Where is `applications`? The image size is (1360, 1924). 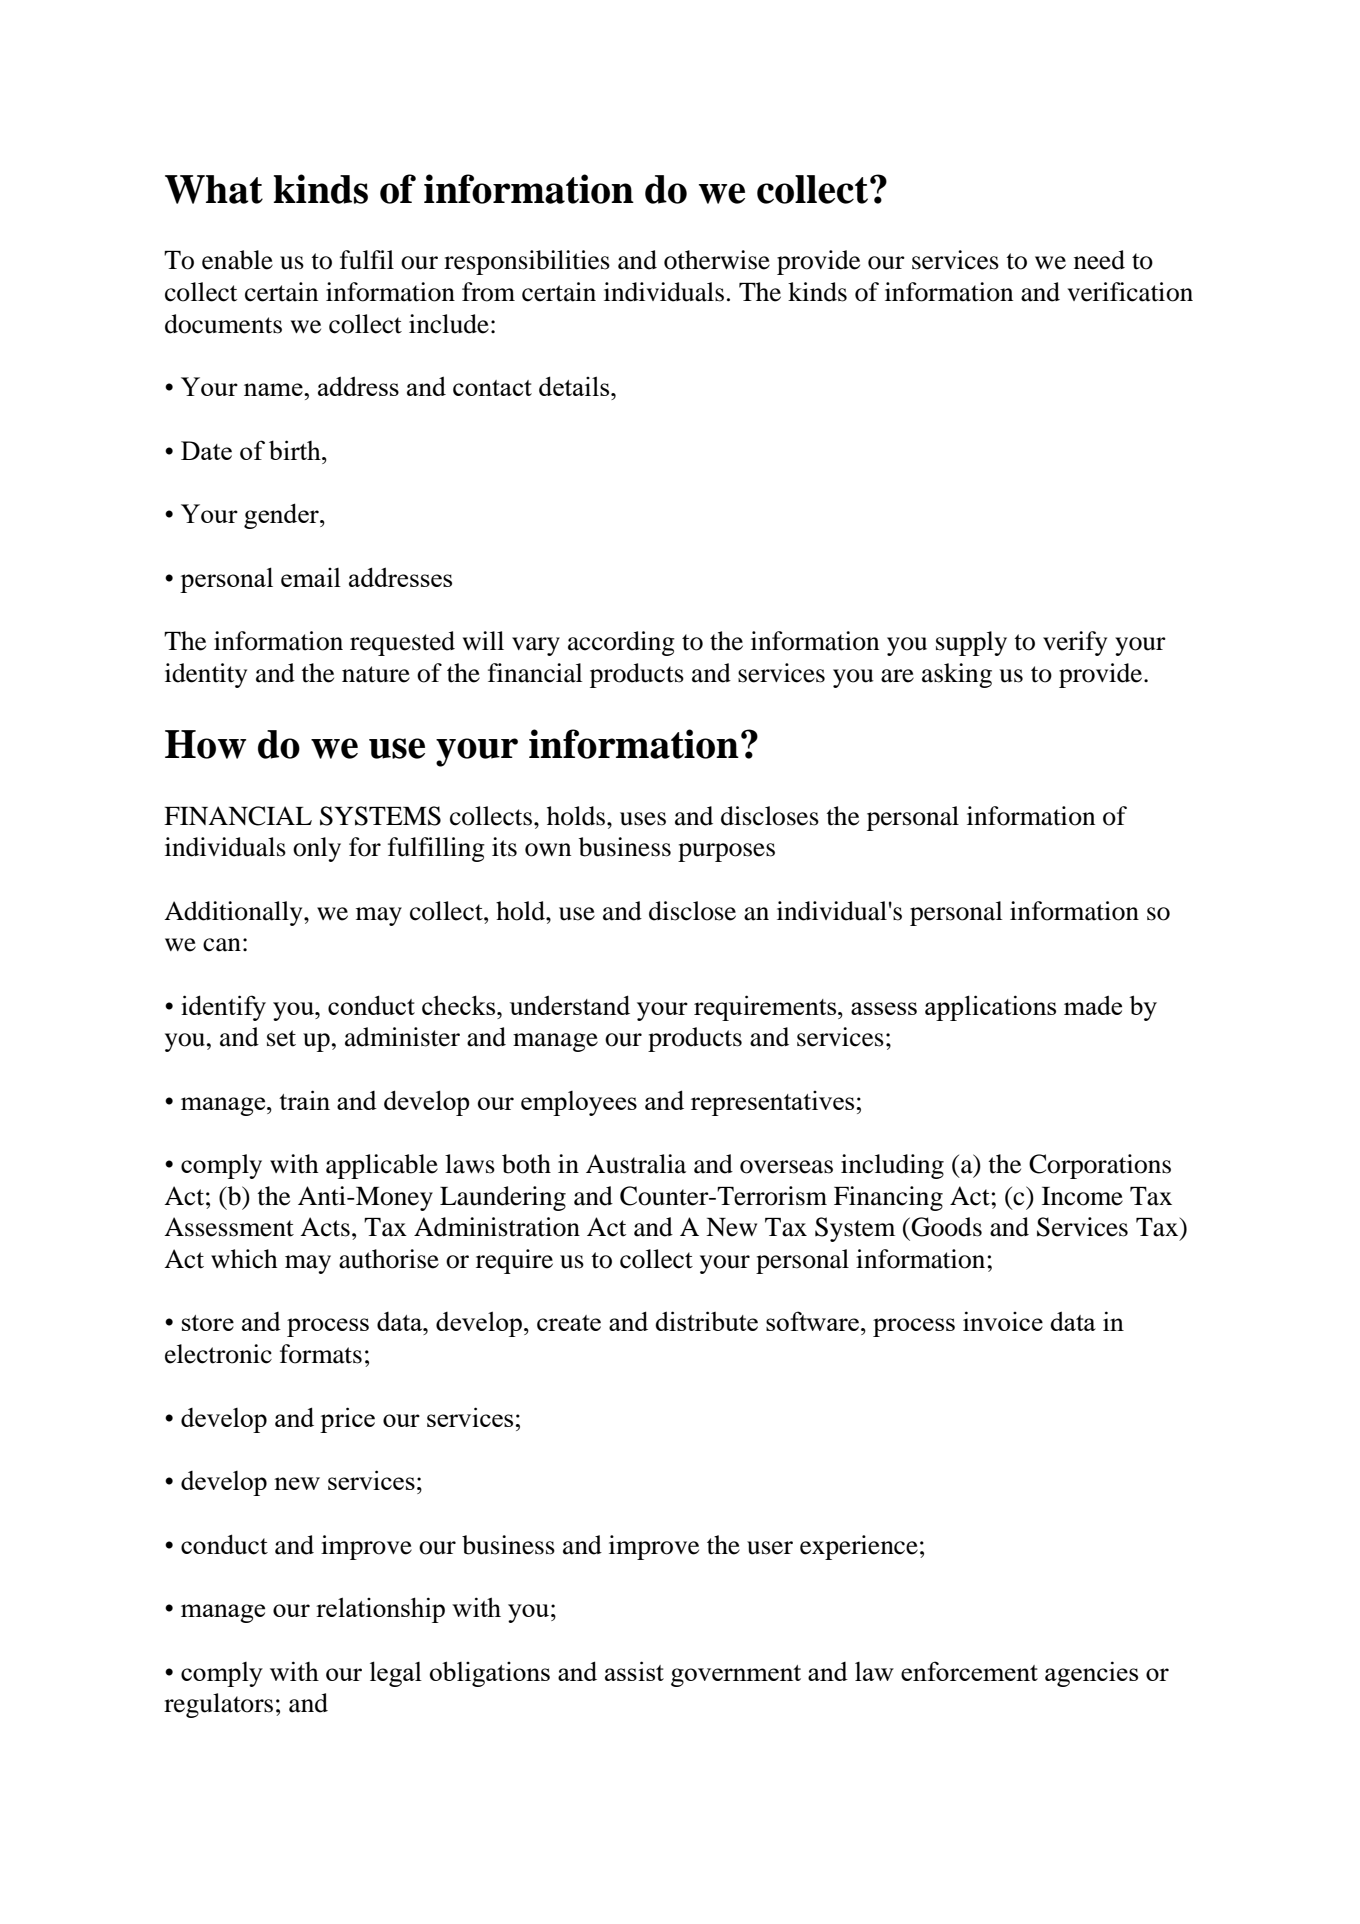 applications is located at coordinates (990, 1008).
